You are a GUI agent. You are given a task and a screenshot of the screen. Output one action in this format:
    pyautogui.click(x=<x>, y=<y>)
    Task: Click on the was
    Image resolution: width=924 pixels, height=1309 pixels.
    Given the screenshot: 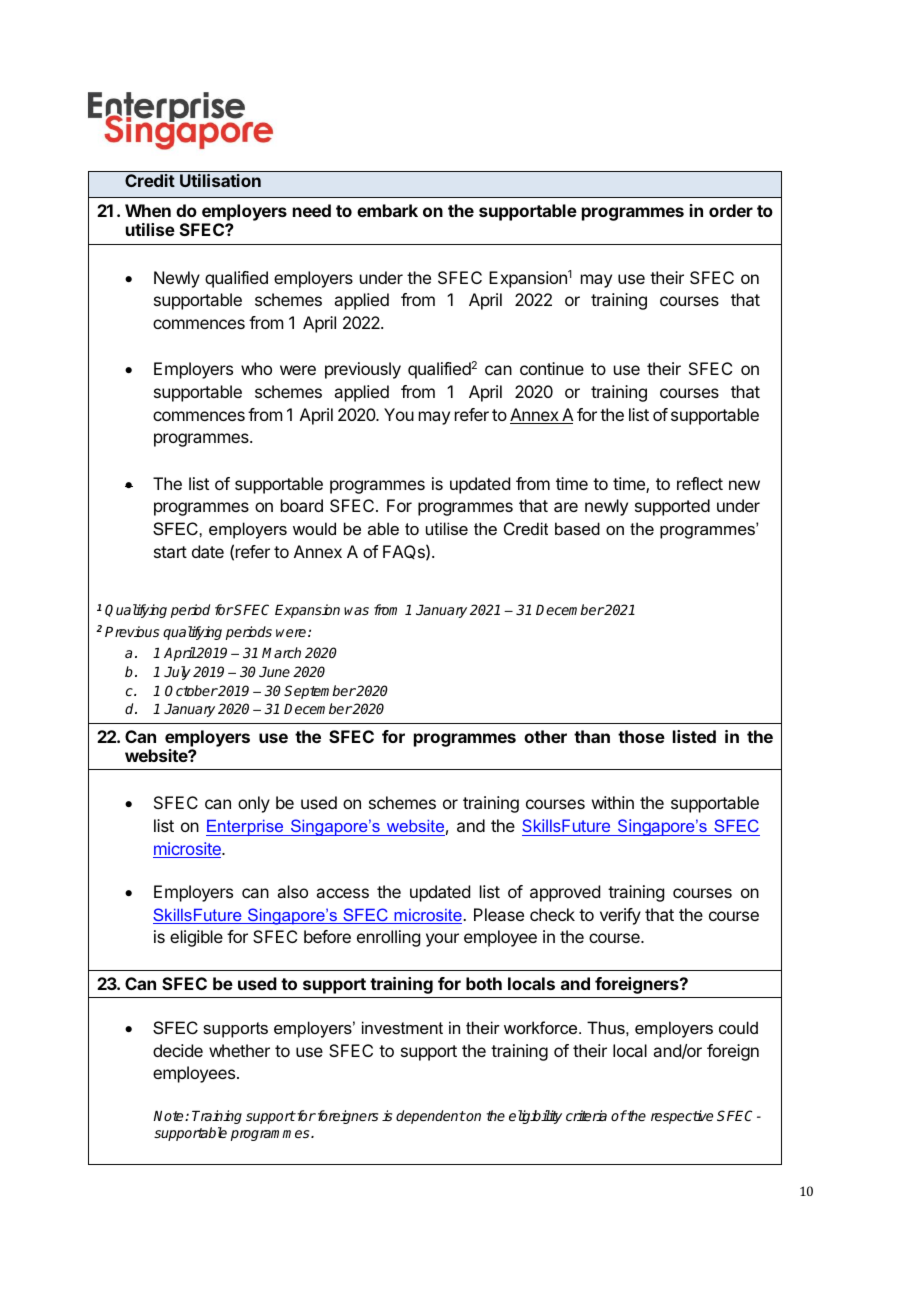 What is the action you would take?
    pyautogui.click(x=356, y=611)
